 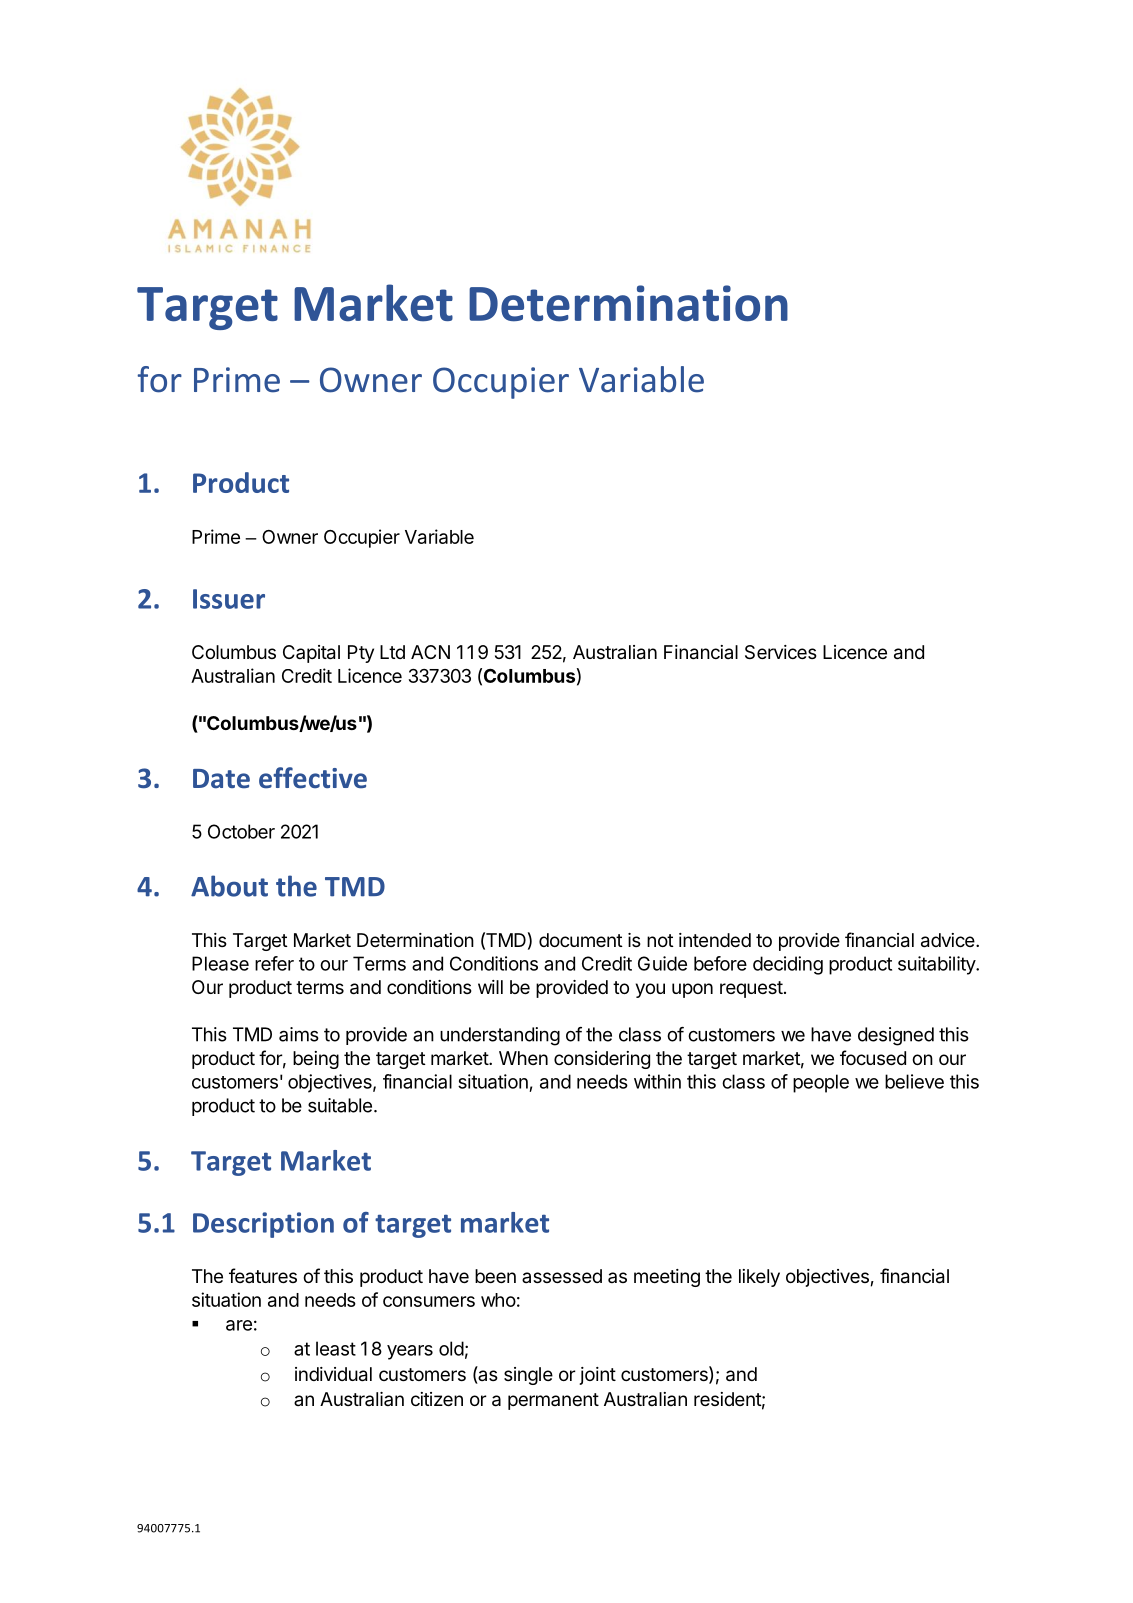 What do you see at coordinates (311, 654) in the screenshot?
I see `Capital` at bounding box center [311, 654].
